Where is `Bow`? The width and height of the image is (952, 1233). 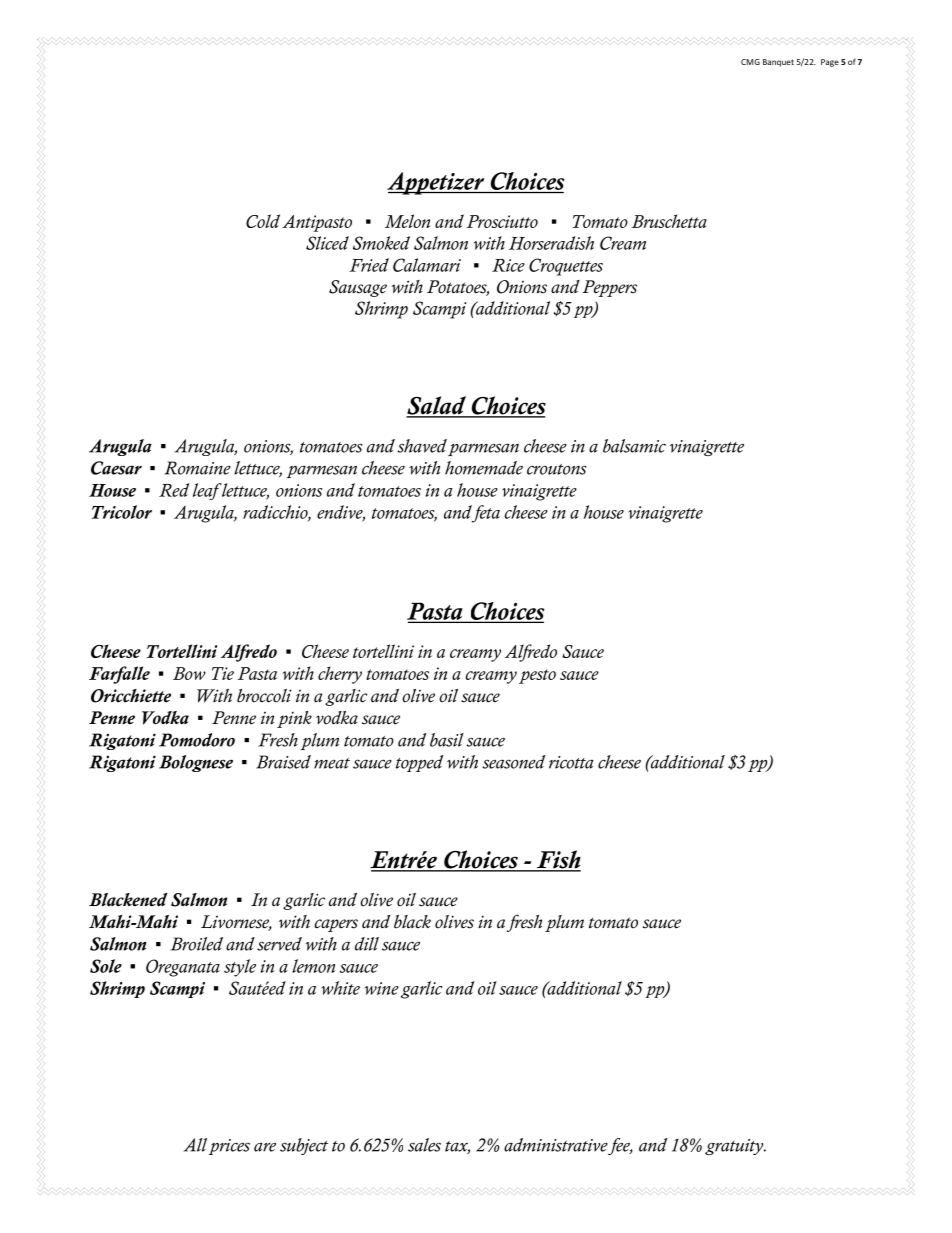 Bow is located at coordinates (189, 673).
